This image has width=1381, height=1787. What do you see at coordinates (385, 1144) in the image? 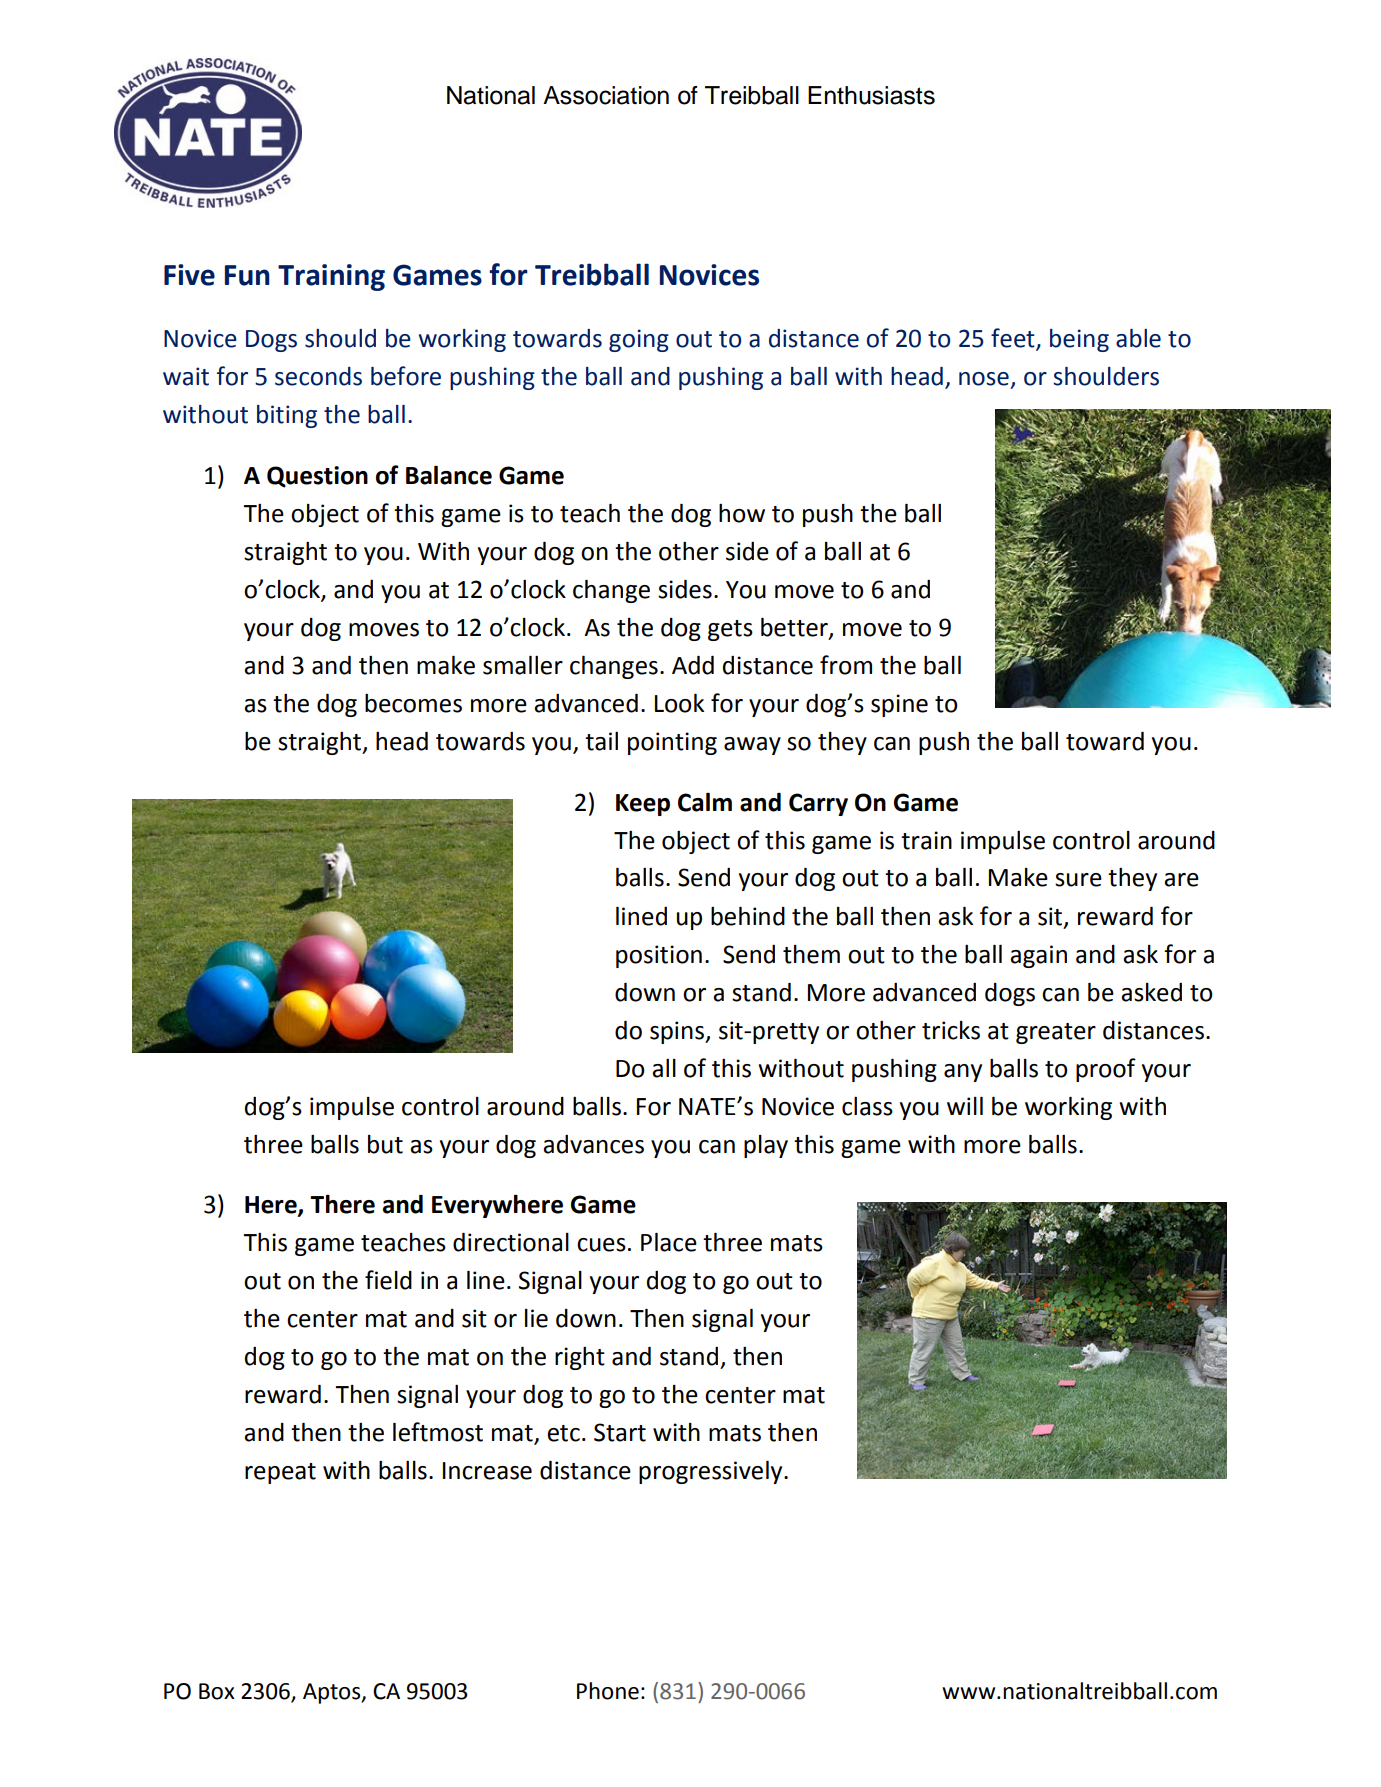
I see `but` at bounding box center [385, 1144].
